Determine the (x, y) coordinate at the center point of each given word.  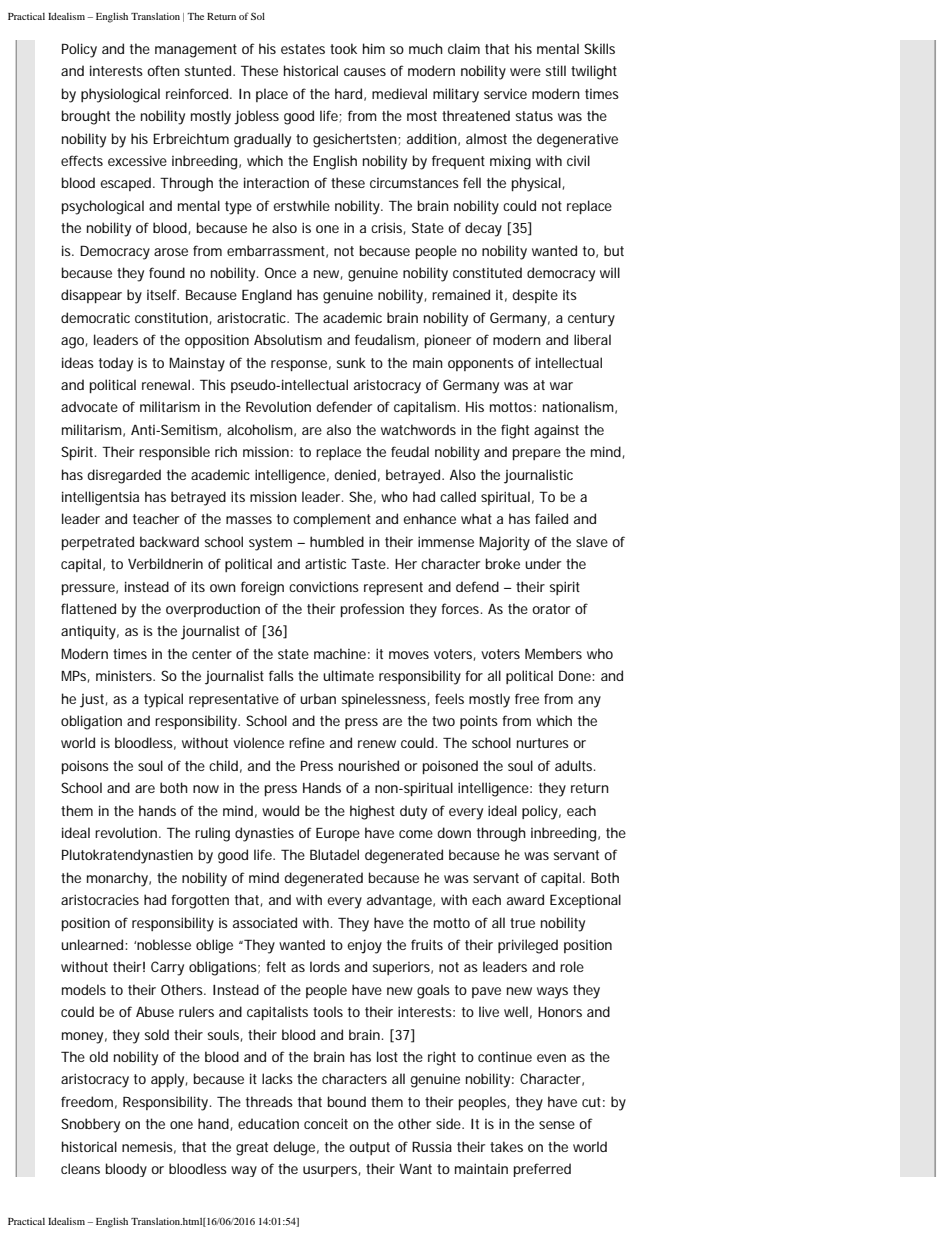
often (163, 70)
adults (575, 765)
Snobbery (90, 1125)
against (556, 431)
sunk (351, 362)
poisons (85, 767)
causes (365, 72)
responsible (174, 453)
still (556, 70)
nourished (369, 765)
